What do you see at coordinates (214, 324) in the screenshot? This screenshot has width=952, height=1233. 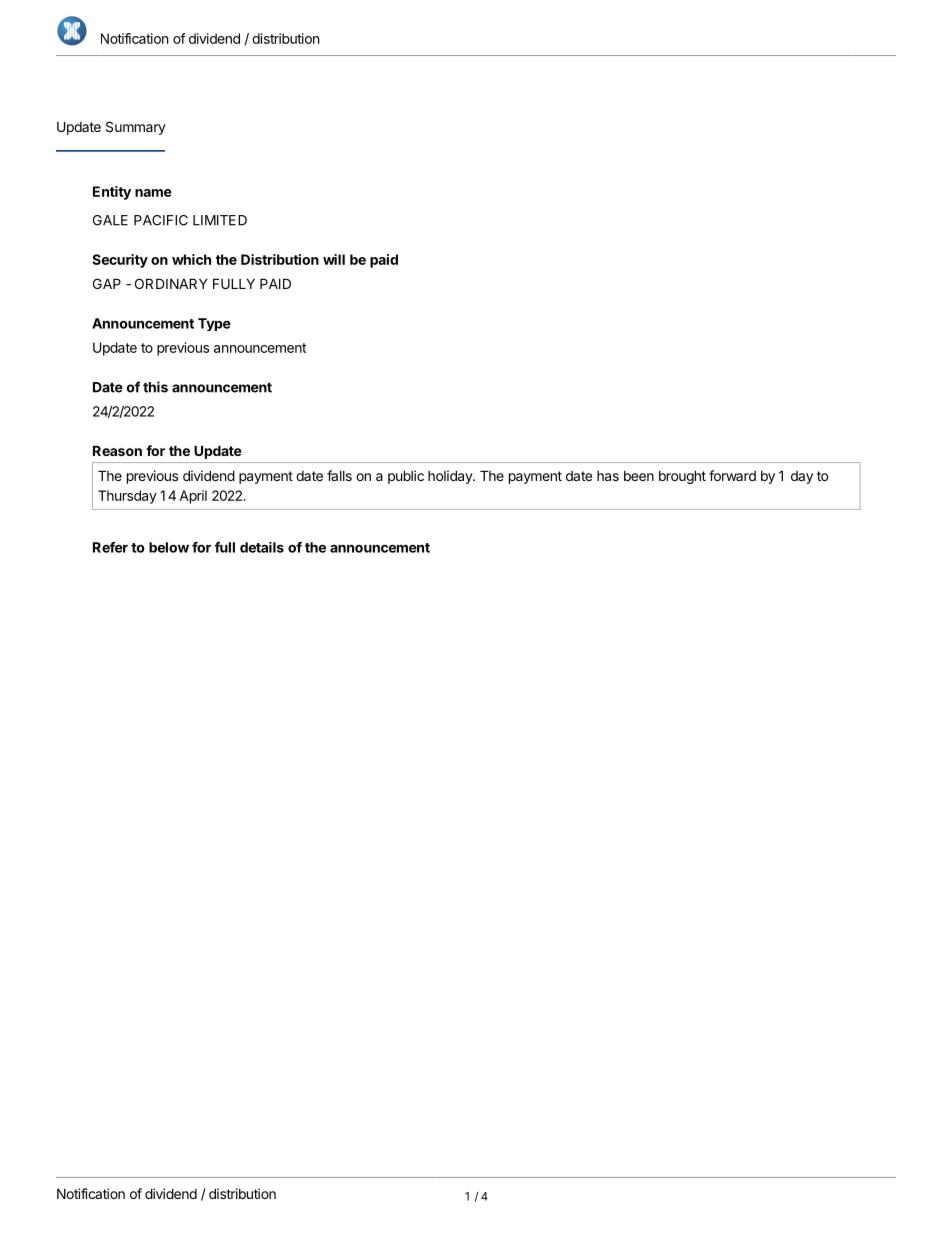 I see `Type` at bounding box center [214, 324].
